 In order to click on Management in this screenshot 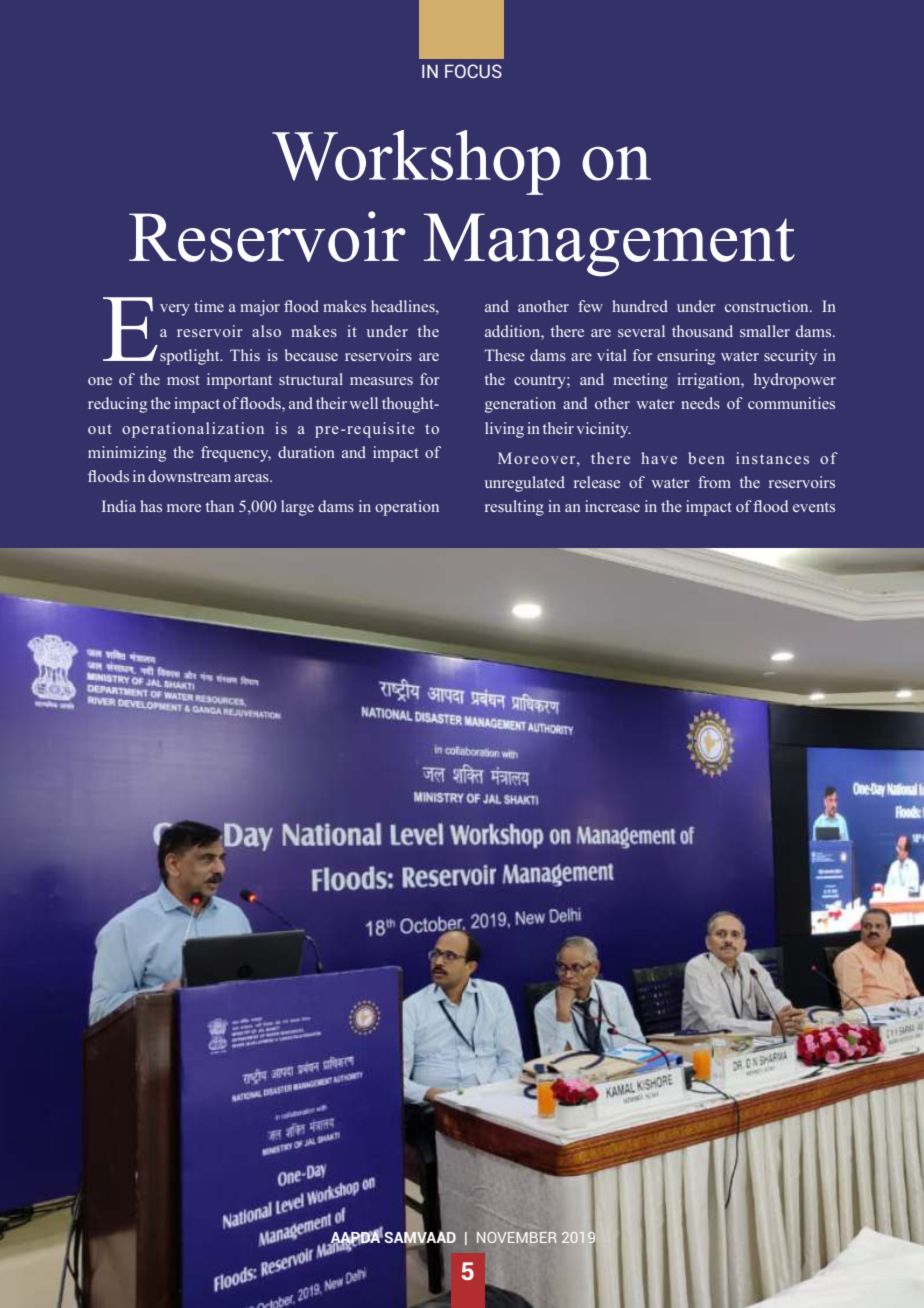, I will do `click(609, 245)`.
